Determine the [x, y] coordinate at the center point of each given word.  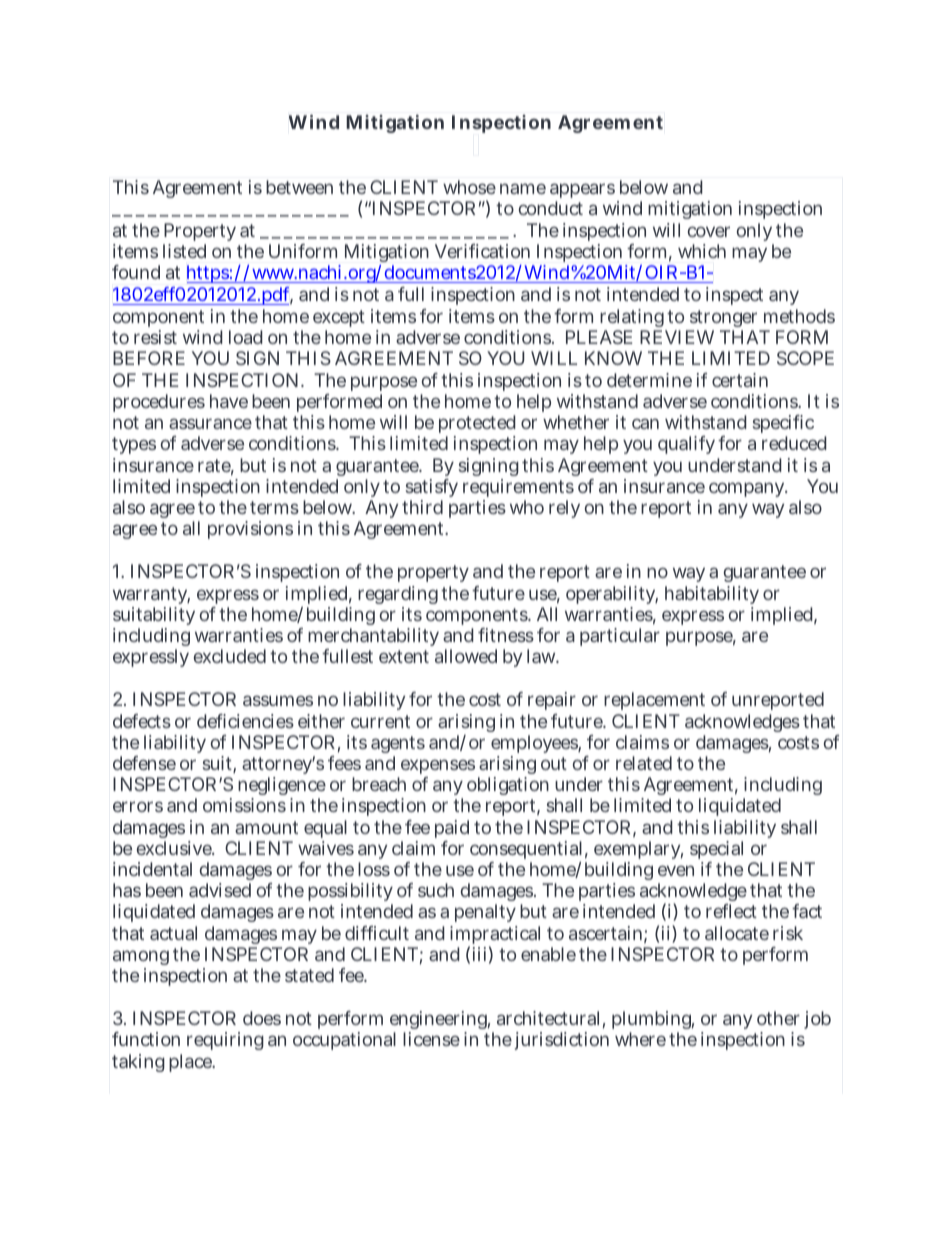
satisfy [432, 490]
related [644, 763]
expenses [438, 766]
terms [274, 507]
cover [709, 231]
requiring [225, 1041]
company [748, 489]
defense [144, 763]
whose [469, 187]
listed [184, 251]
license [431, 1039]
